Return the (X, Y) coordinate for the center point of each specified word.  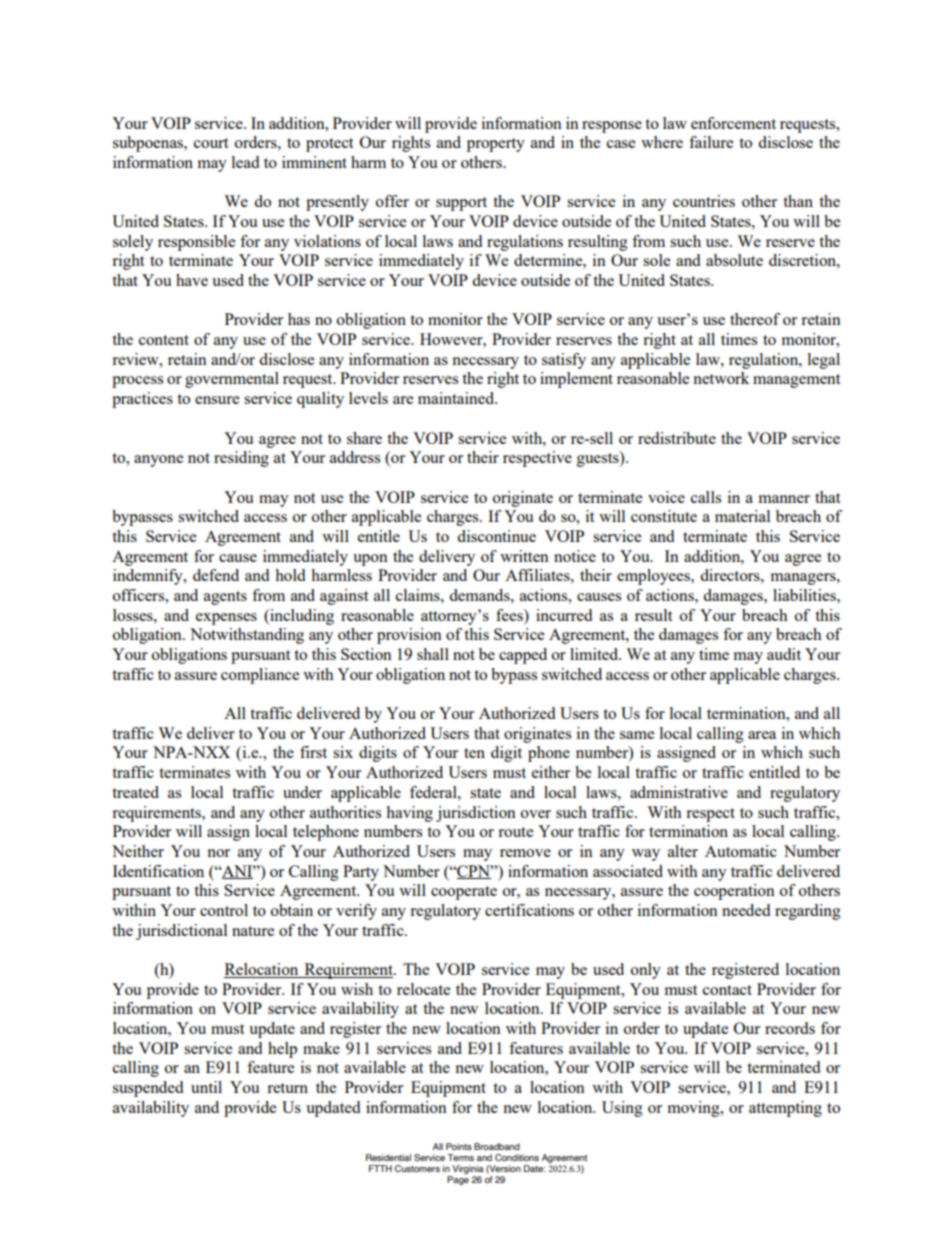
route (515, 832)
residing (241, 459)
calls (706, 497)
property (496, 145)
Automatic (741, 851)
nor (218, 853)
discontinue (496, 536)
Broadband (497, 1146)
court (211, 143)
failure (711, 142)
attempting (785, 1109)
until (206, 1087)
